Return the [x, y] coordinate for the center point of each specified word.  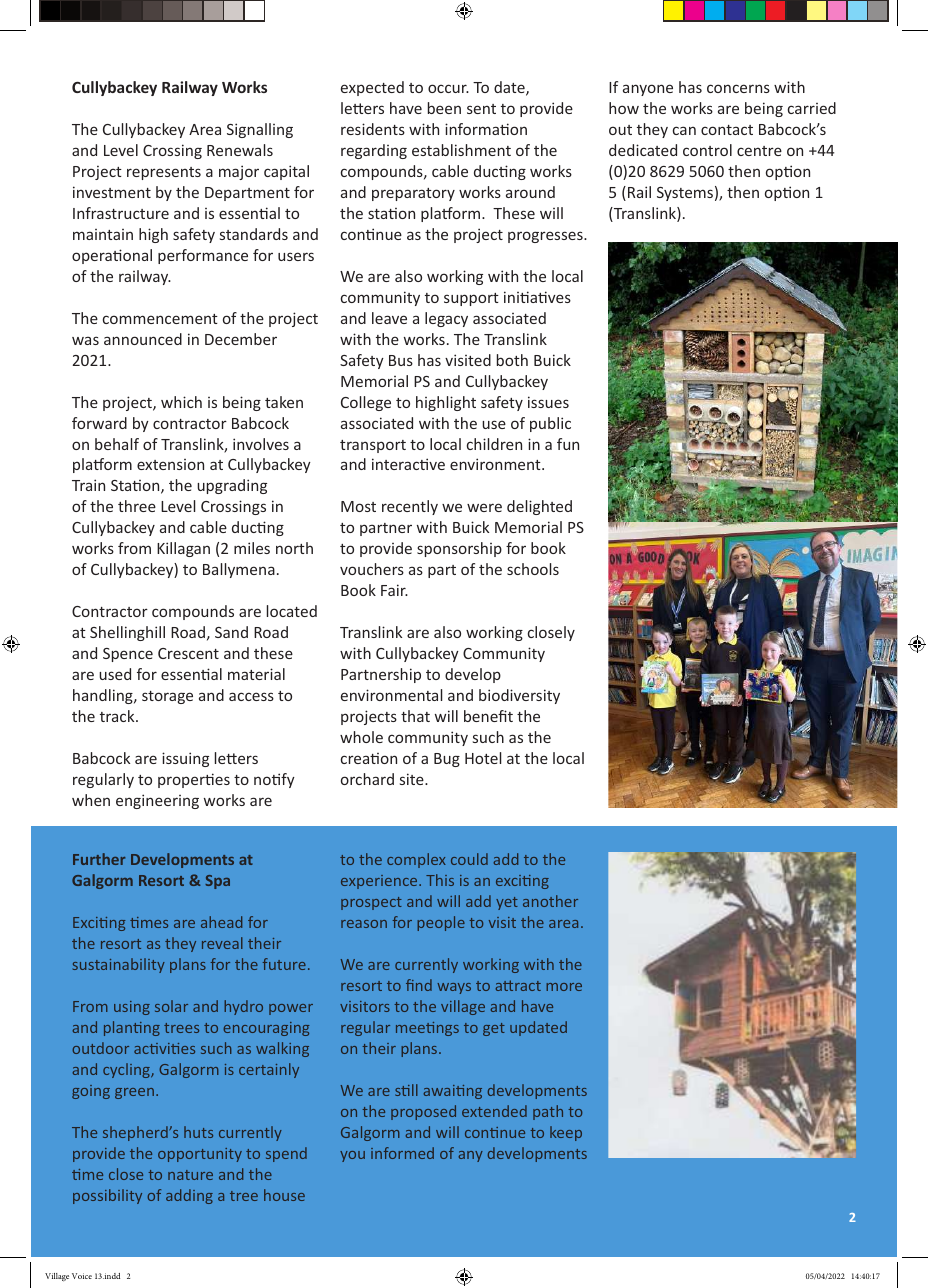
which [181, 402]
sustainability [119, 965]
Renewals [240, 150]
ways [454, 988]
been [444, 108]
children [494, 444]
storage [167, 697]
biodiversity [519, 696]
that [415, 716]
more [564, 987]
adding [189, 1196]
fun [568, 444]
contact [727, 130]
